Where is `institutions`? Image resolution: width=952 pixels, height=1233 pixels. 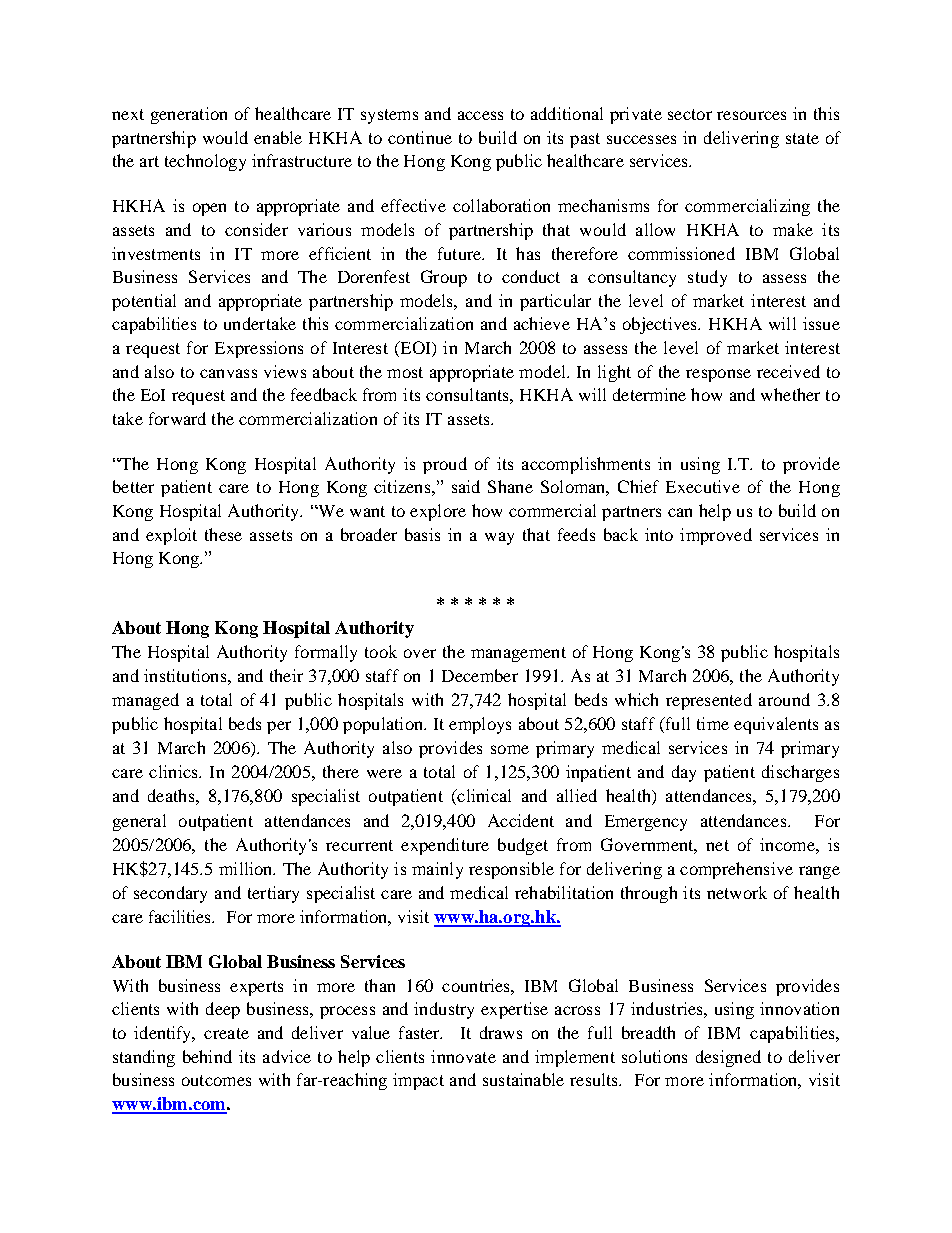
institutions is located at coordinates (186, 675).
